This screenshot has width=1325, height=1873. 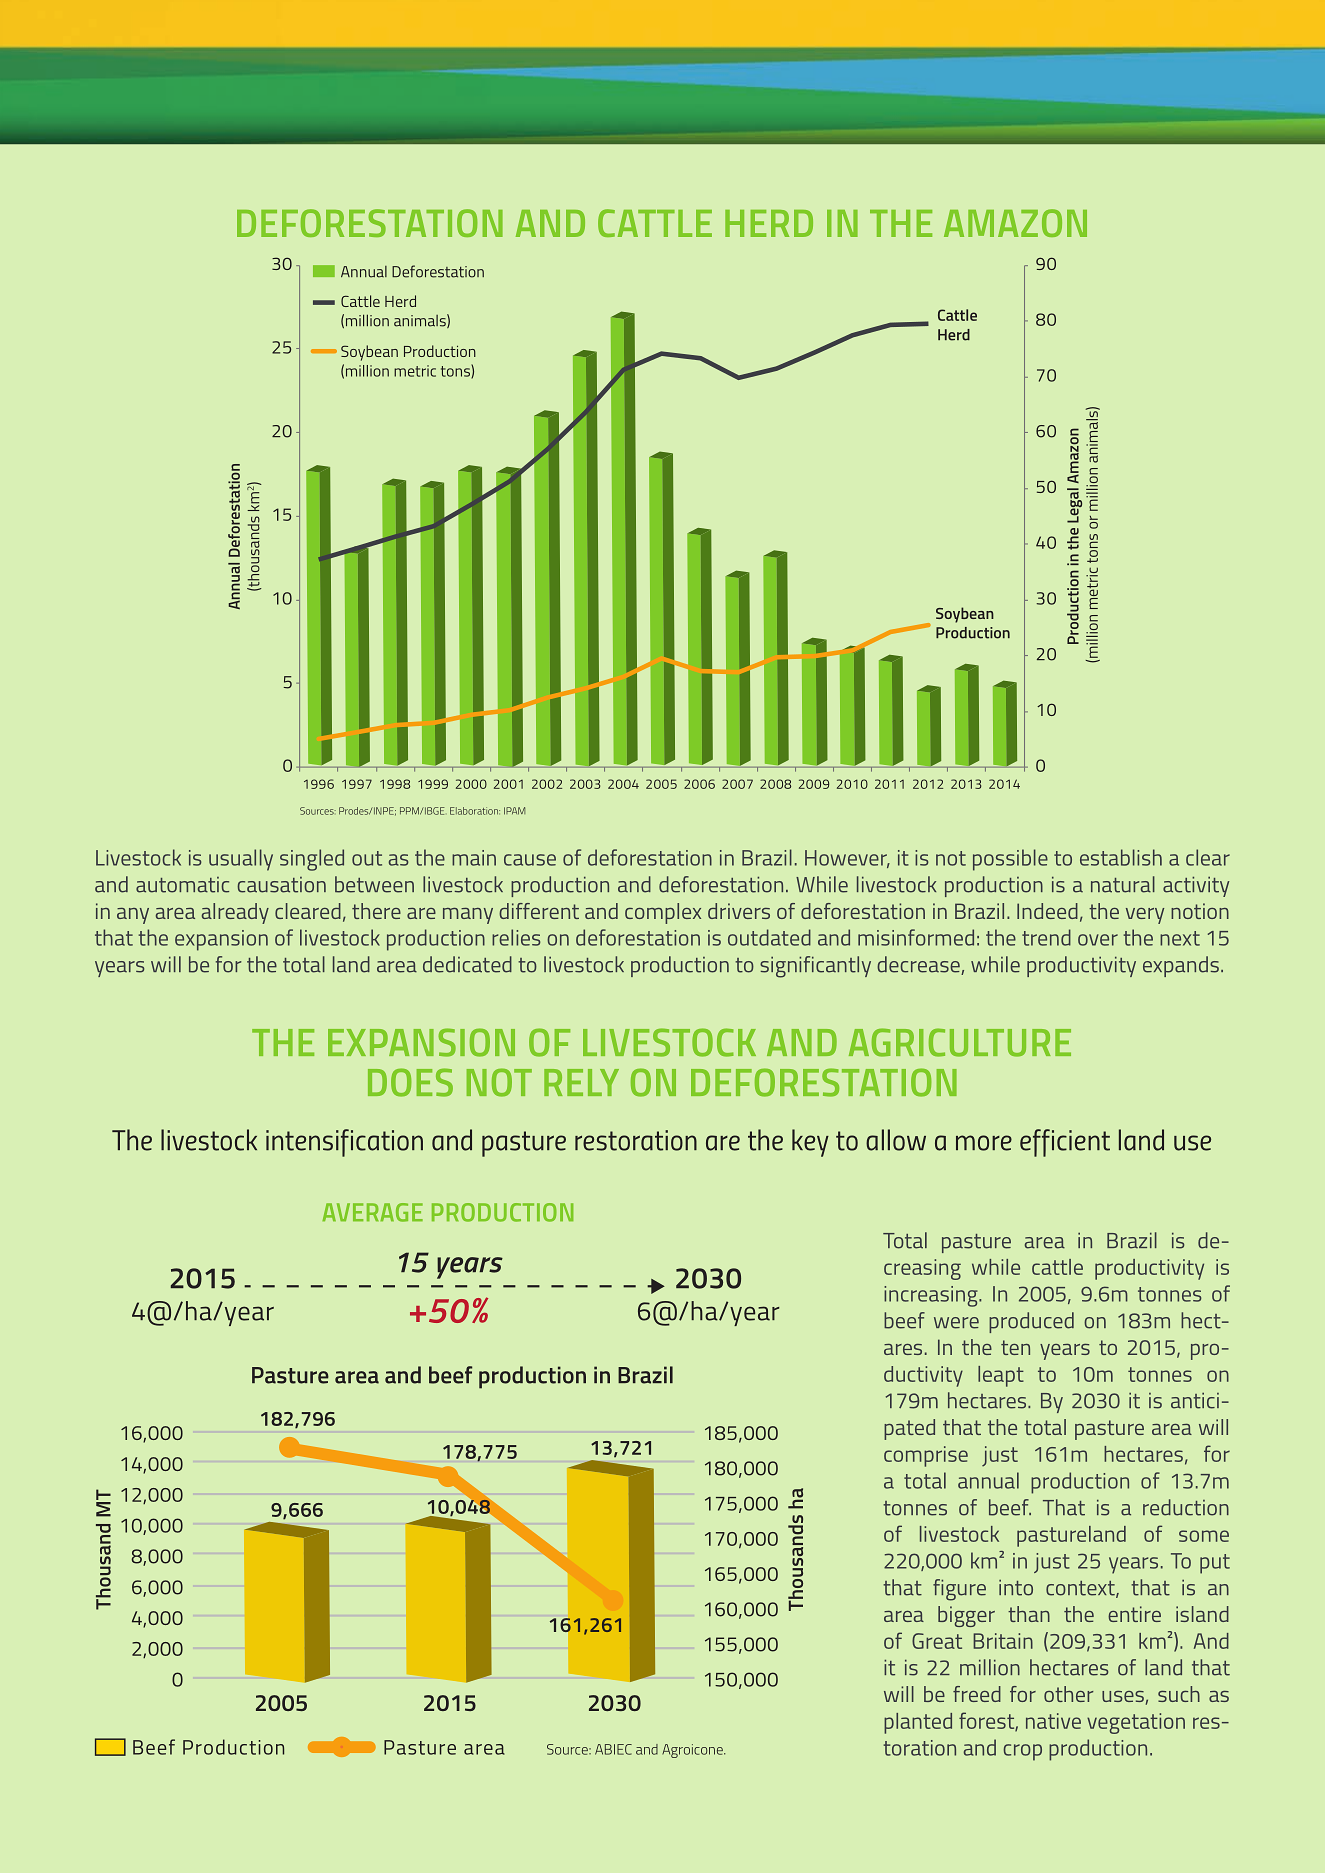 I want to click on produced, so click(x=1031, y=1322).
